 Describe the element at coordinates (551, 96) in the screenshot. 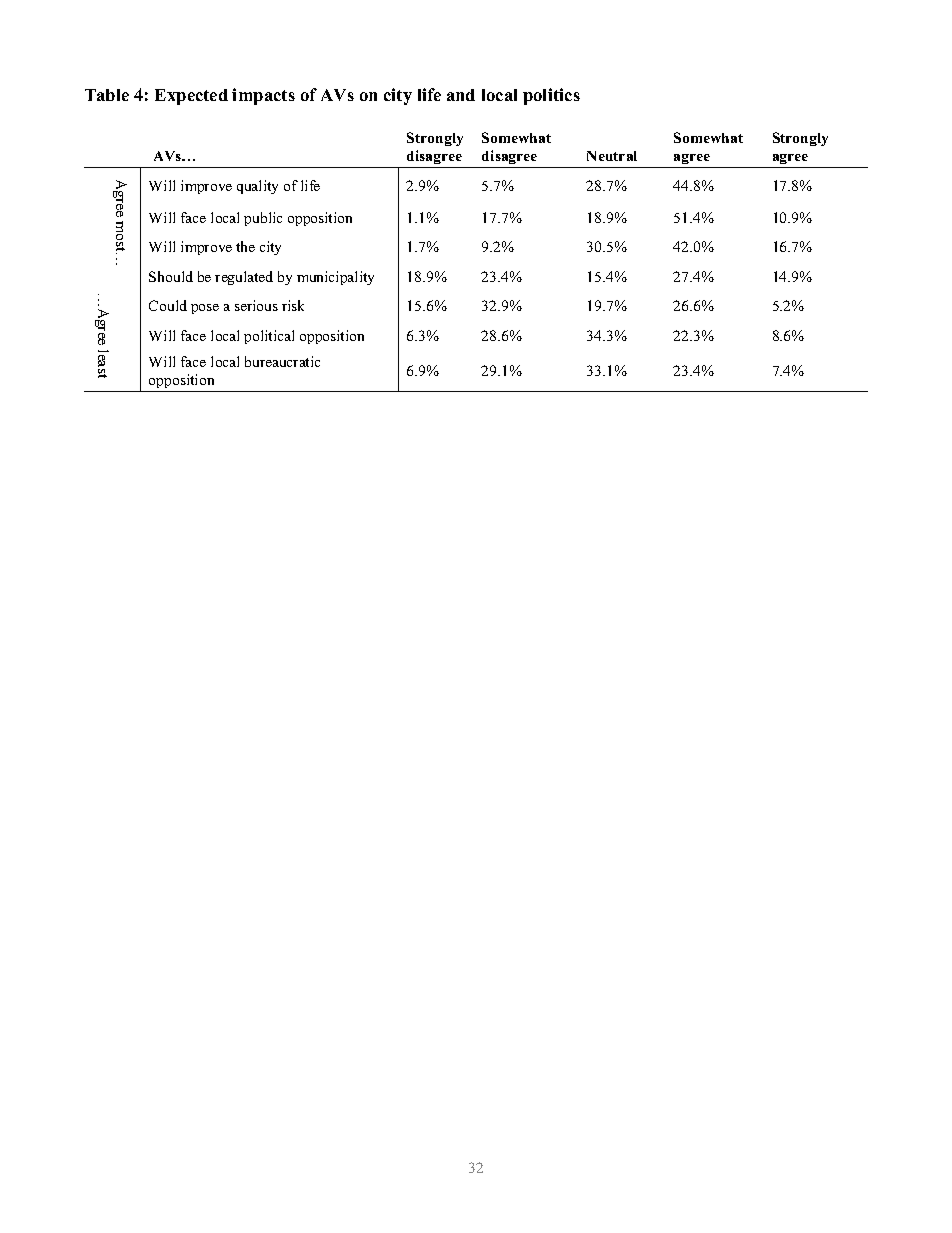

I see `politics` at that location.
